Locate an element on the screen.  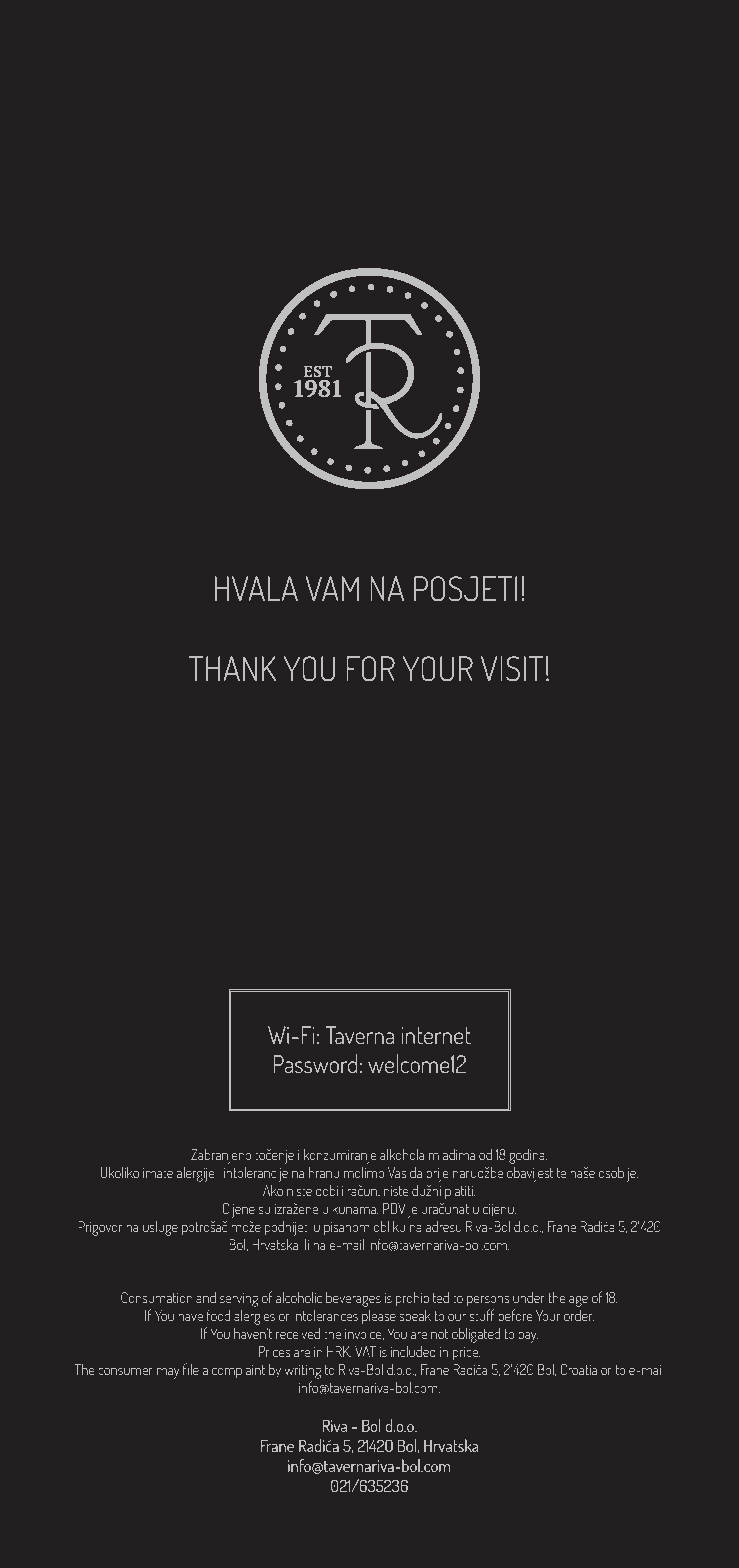
invoice is located at coordinates (364, 1334).
